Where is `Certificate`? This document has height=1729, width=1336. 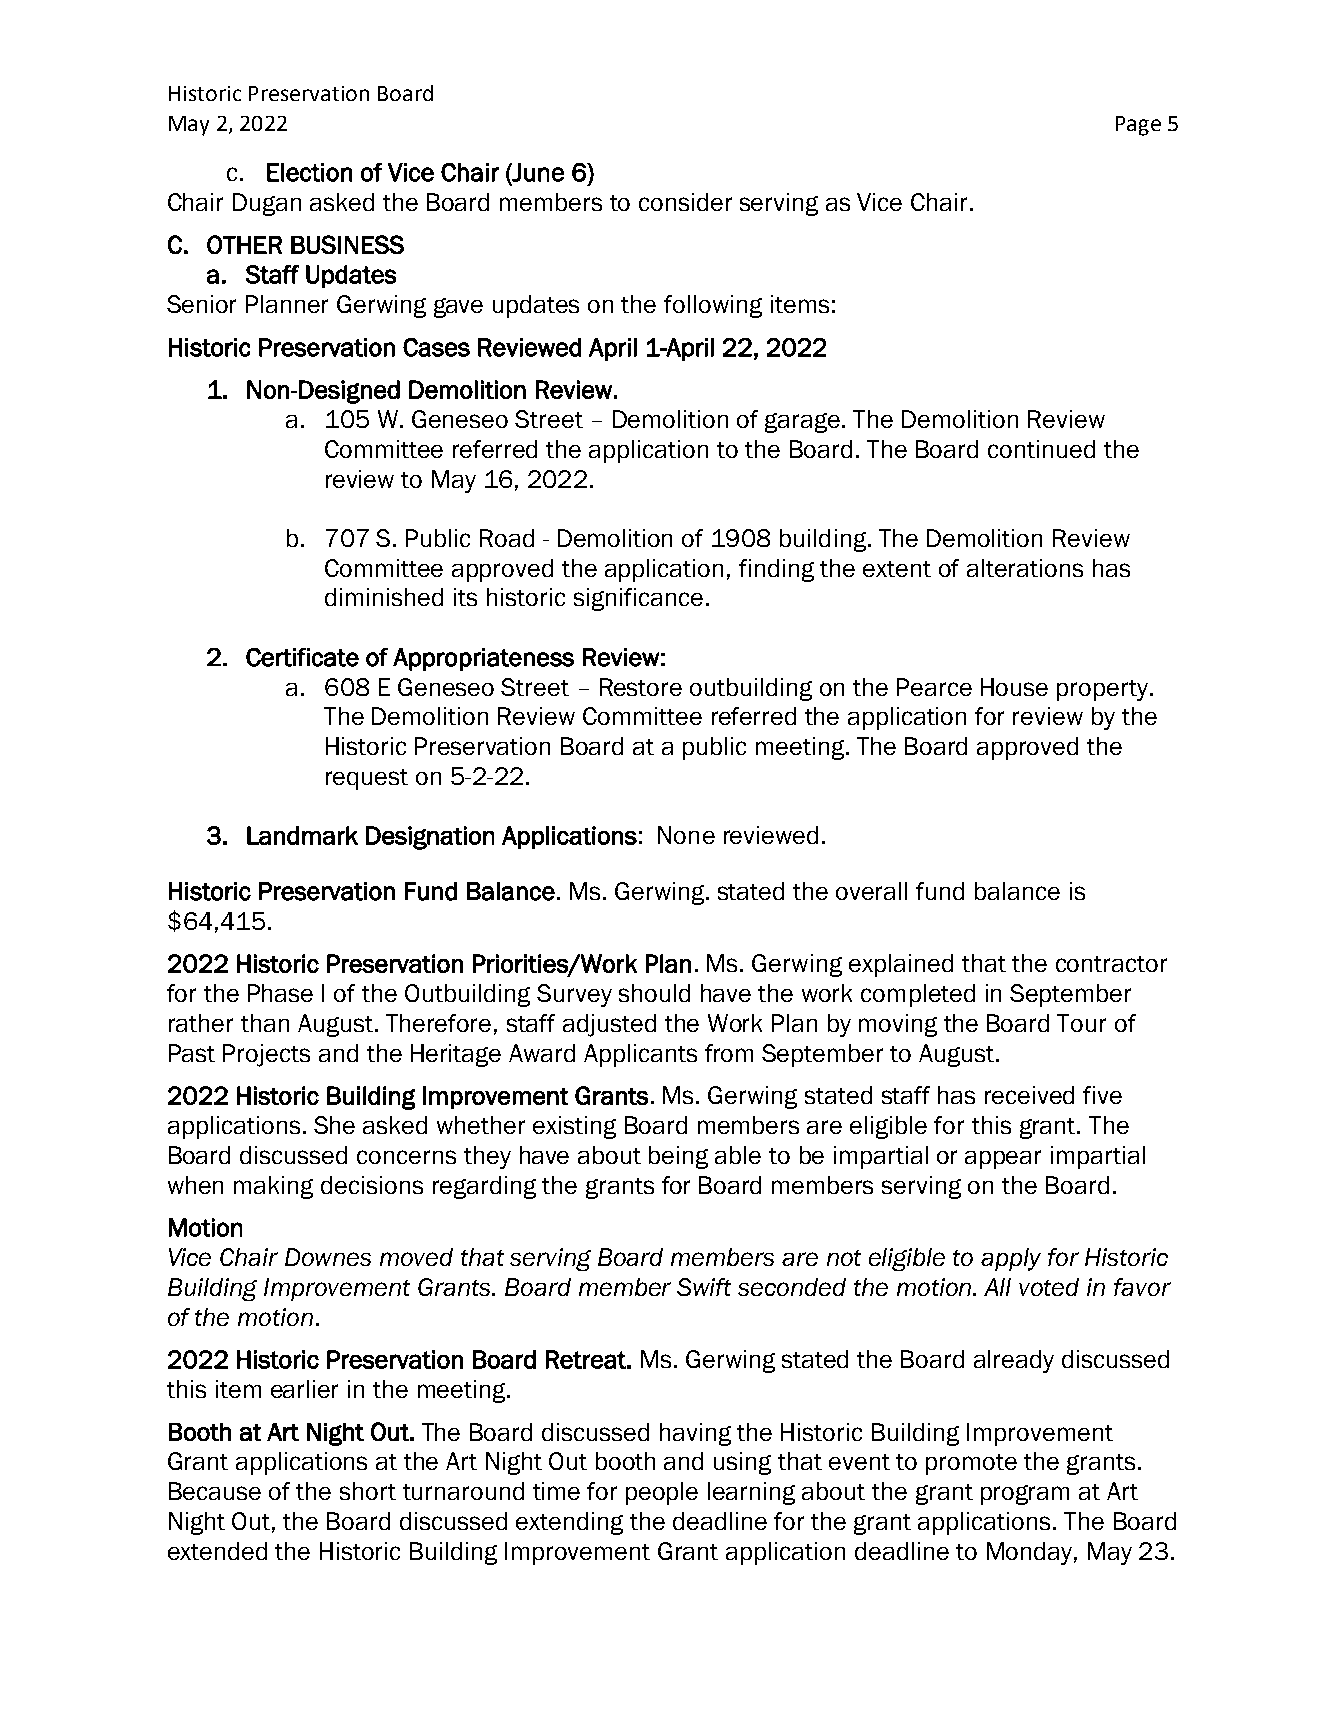 Certificate is located at coordinates (302, 657).
